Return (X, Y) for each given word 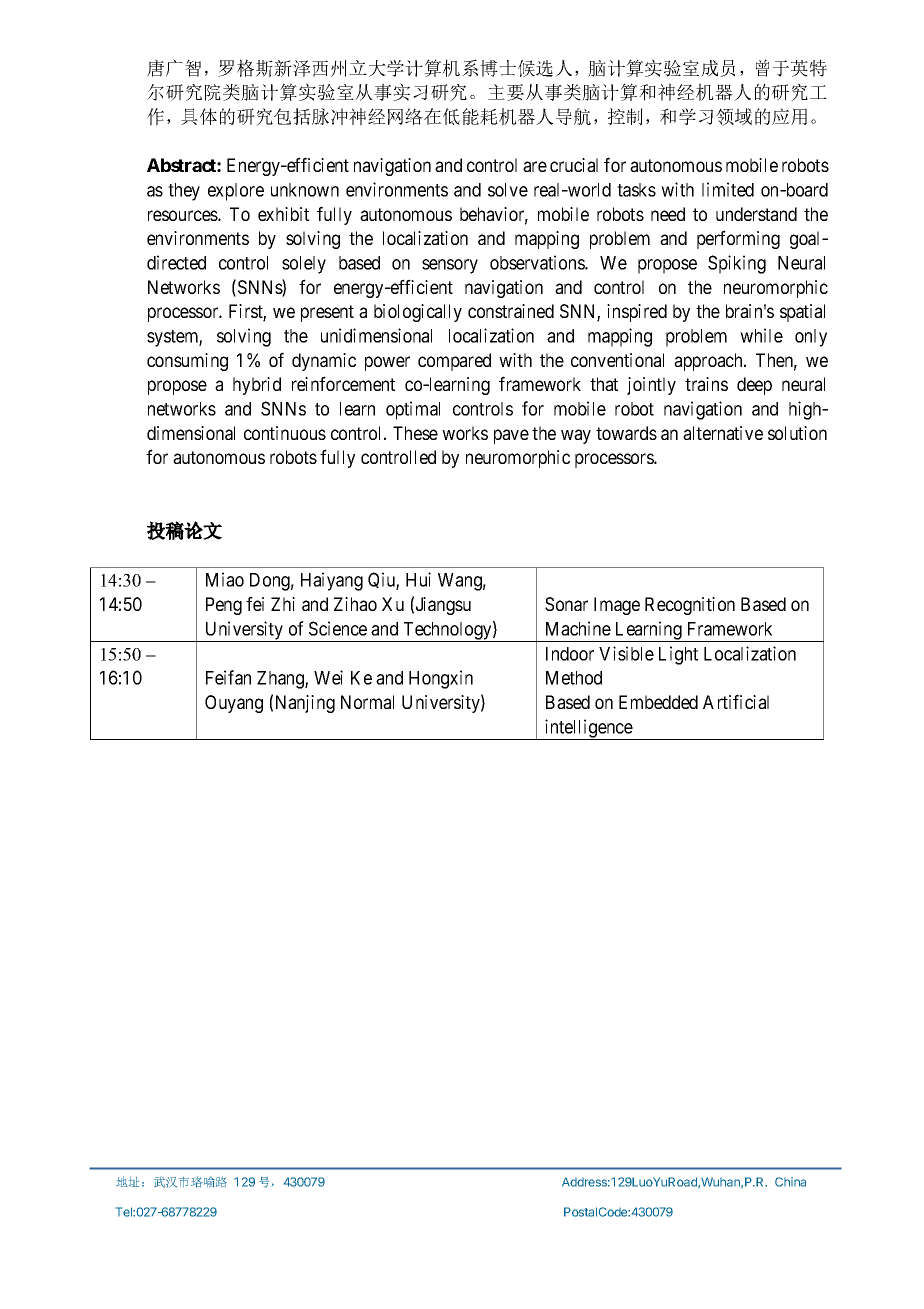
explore (236, 192)
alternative (723, 433)
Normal (367, 702)
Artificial (736, 701)
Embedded (658, 702)
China (790, 1182)
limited (728, 189)
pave (511, 436)
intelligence (588, 729)
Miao (225, 579)
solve (508, 190)
